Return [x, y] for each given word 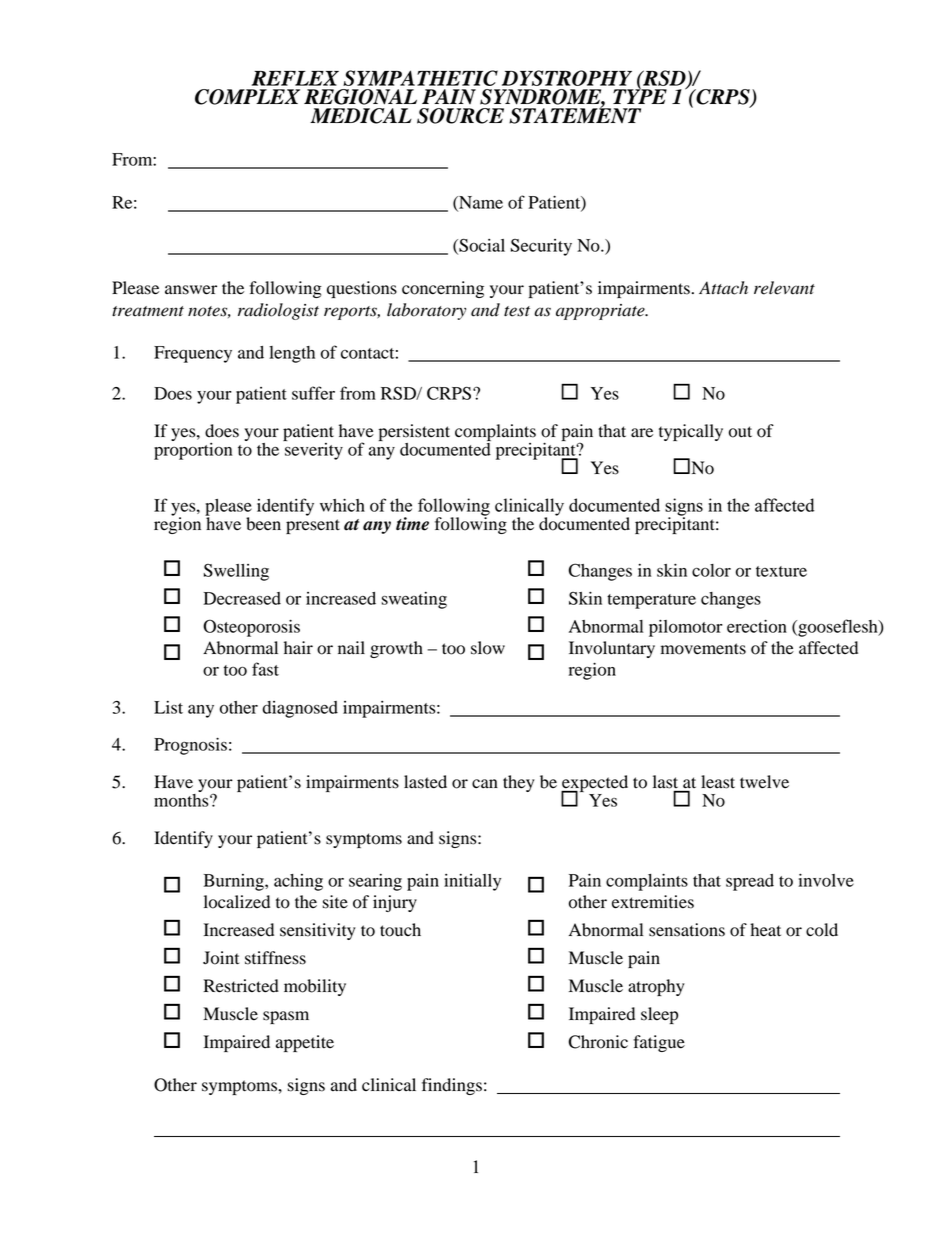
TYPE [640, 95]
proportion [193, 450]
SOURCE [460, 116]
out [740, 432]
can [485, 783]
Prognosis [190, 746]
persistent [414, 432]
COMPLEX [247, 97]
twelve [764, 782]
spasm [286, 1017]
